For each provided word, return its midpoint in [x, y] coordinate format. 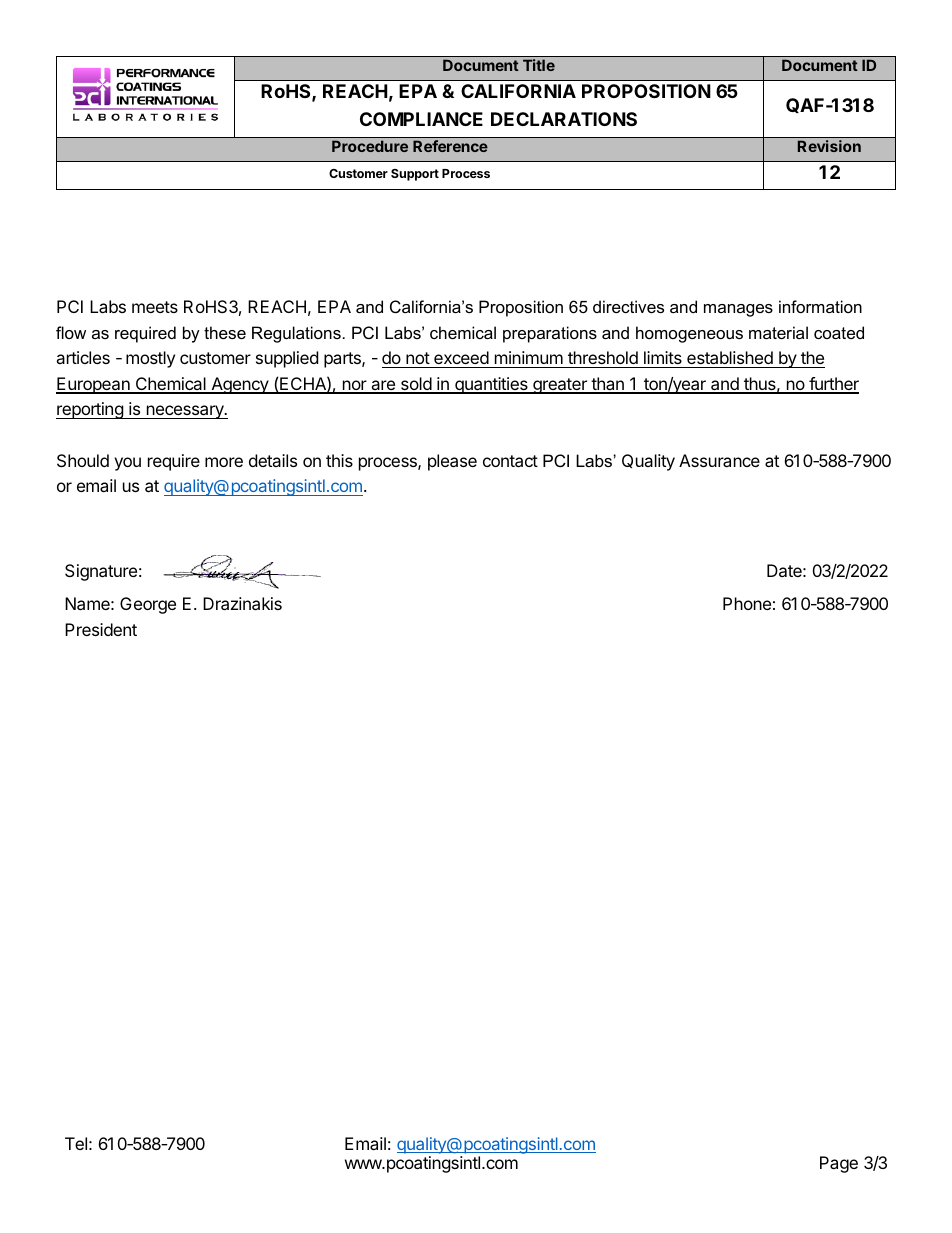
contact [510, 461]
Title [539, 65]
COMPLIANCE [421, 119]
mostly [150, 359]
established [730, 357]
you [127, 464]
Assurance [719, 460]
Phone [747, 603]
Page [839, 1164]
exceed [461, 357]
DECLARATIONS [564, 119]
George [148, 605]
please [452, 462]
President [101, 629]
